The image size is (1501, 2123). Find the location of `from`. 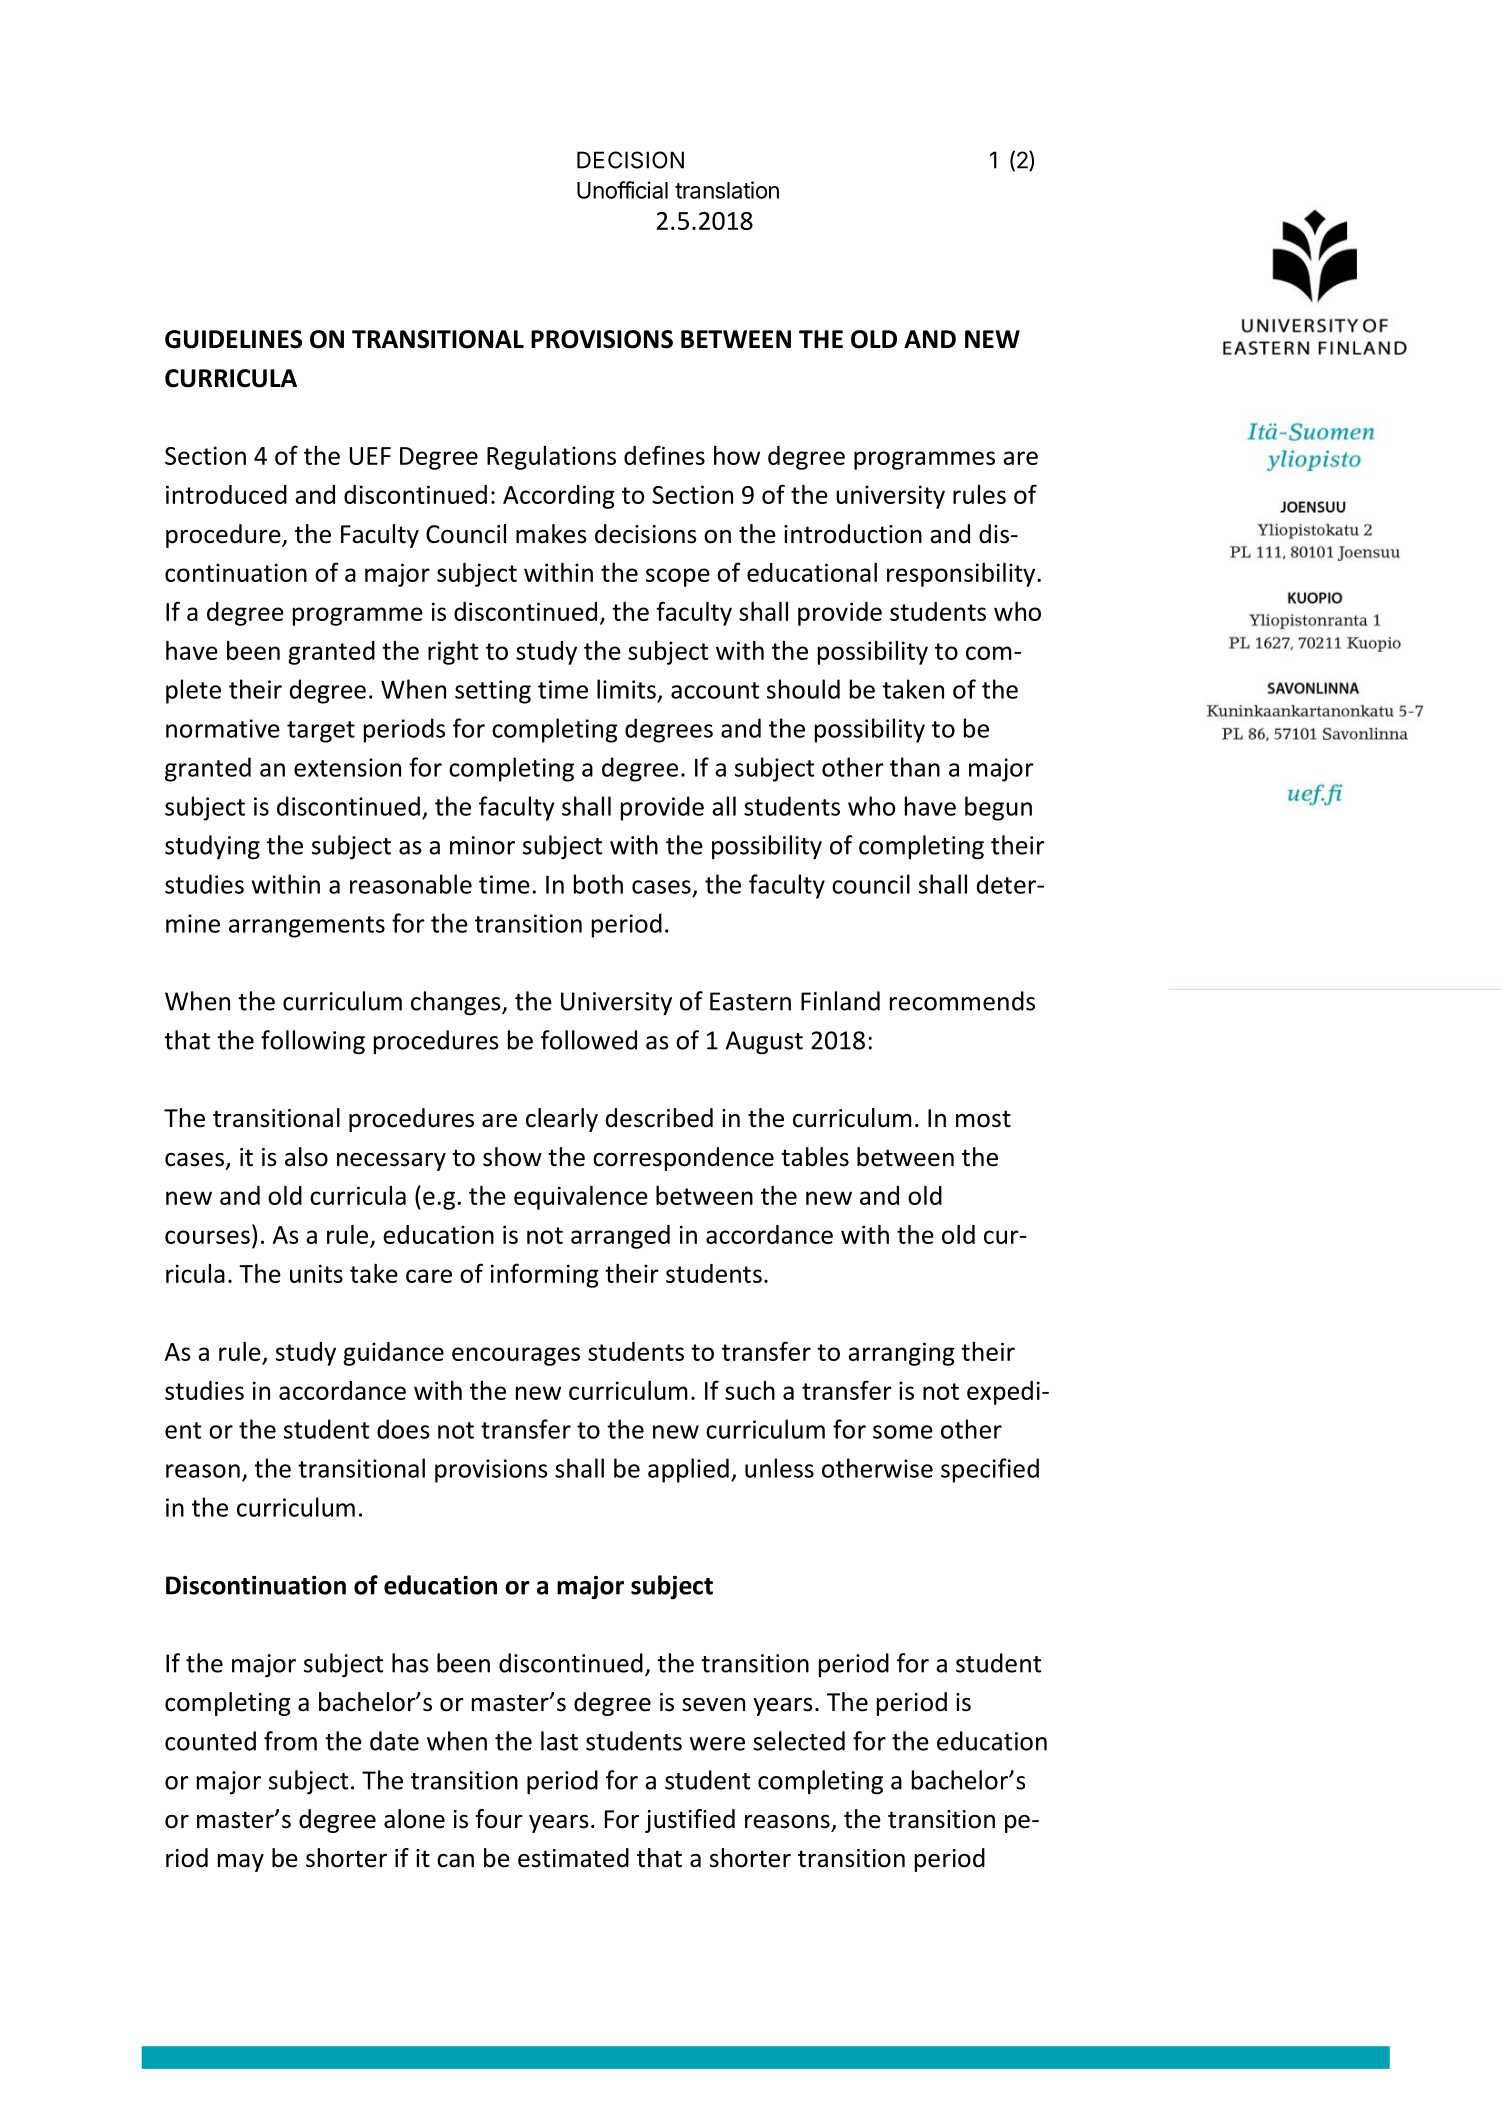

from is located at coordinates (290, 1741).
